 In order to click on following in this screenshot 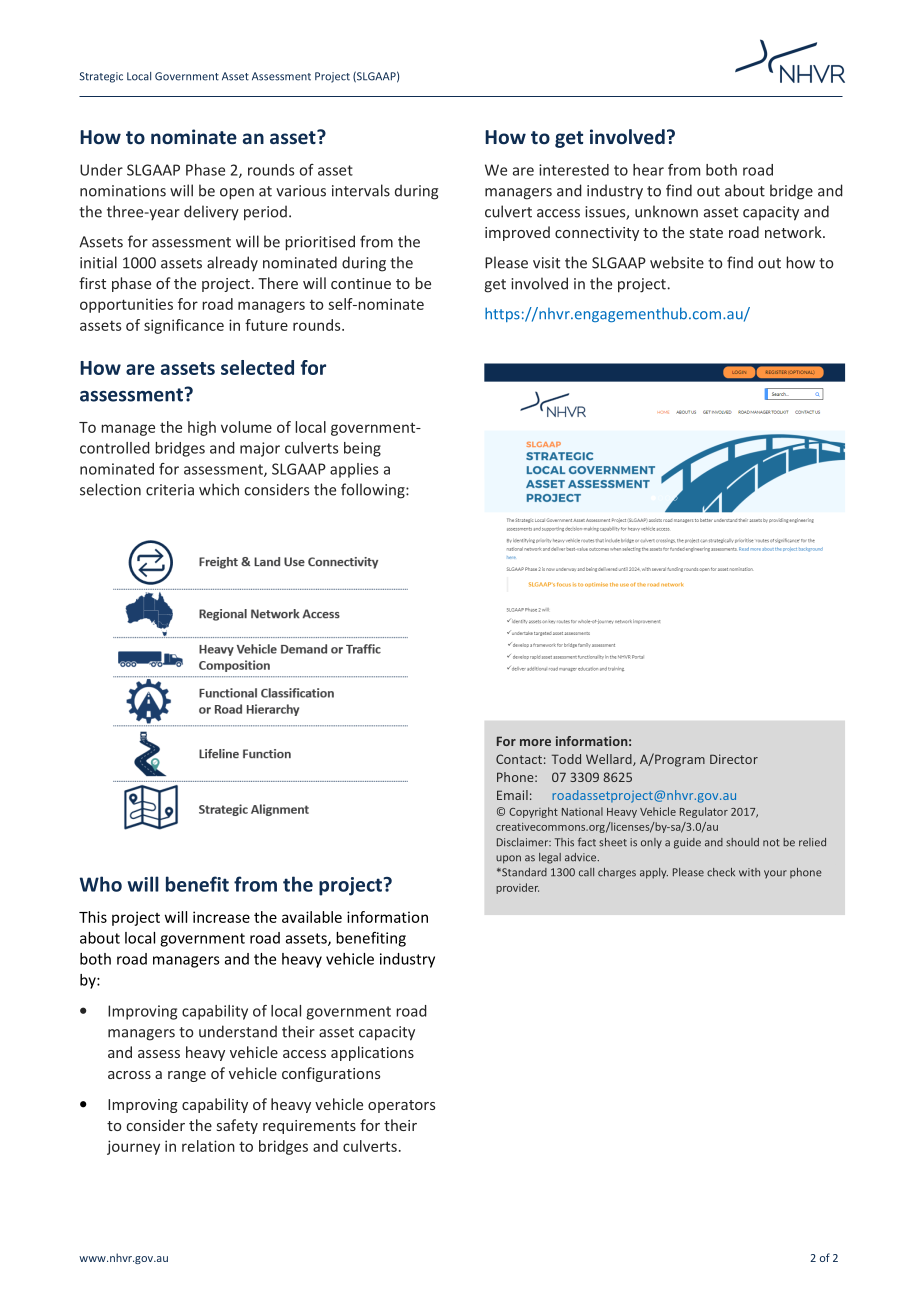, I will do `click(374, 491)`.
